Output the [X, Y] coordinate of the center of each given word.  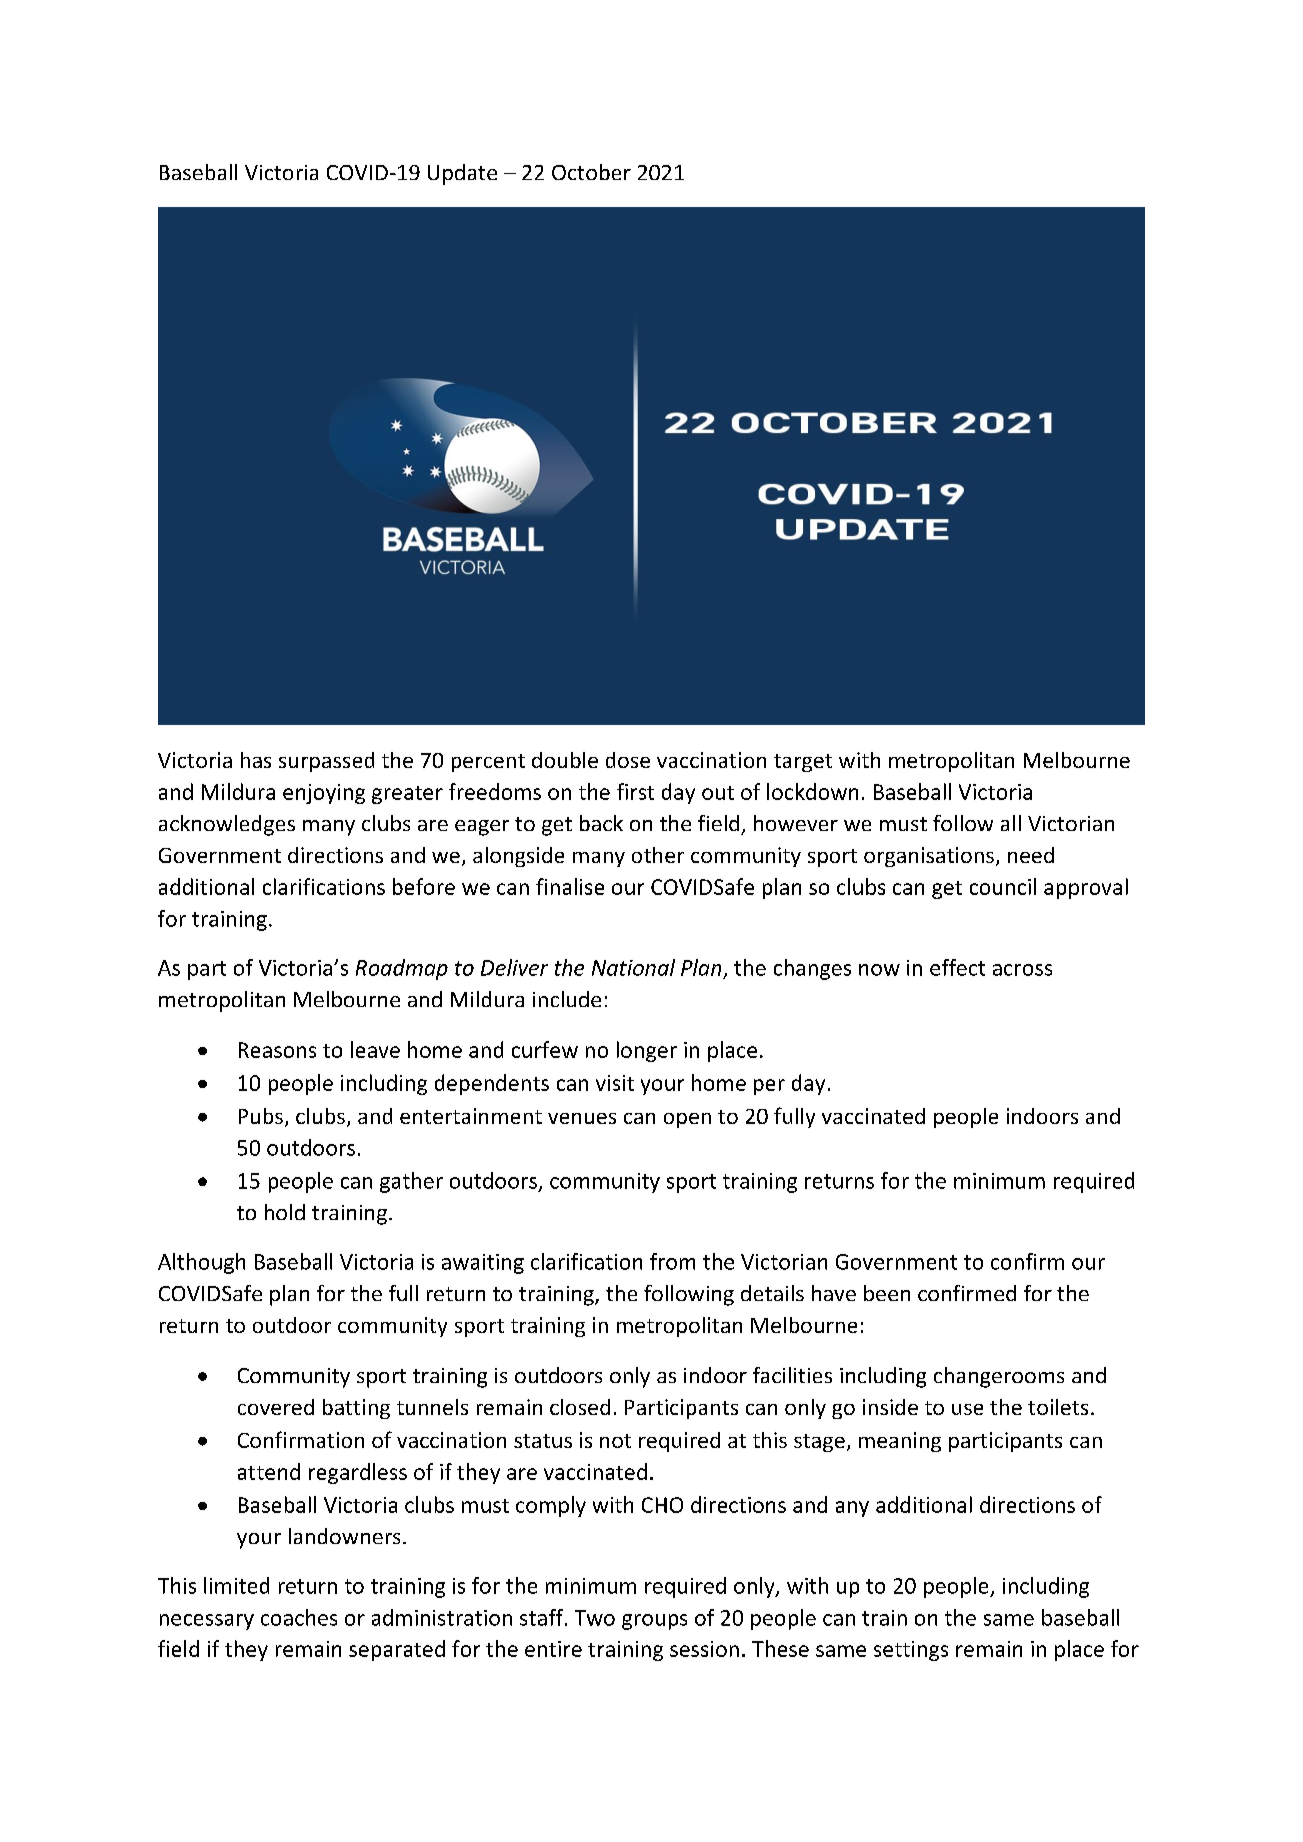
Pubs [261, 1116]
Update [462, 174]
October [591, 172]
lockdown [812, 791]
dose [628, 760]
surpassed [326, 762]
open [687, 1120]
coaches [299, 1617]
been [887, 1293]
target [803, 763]
